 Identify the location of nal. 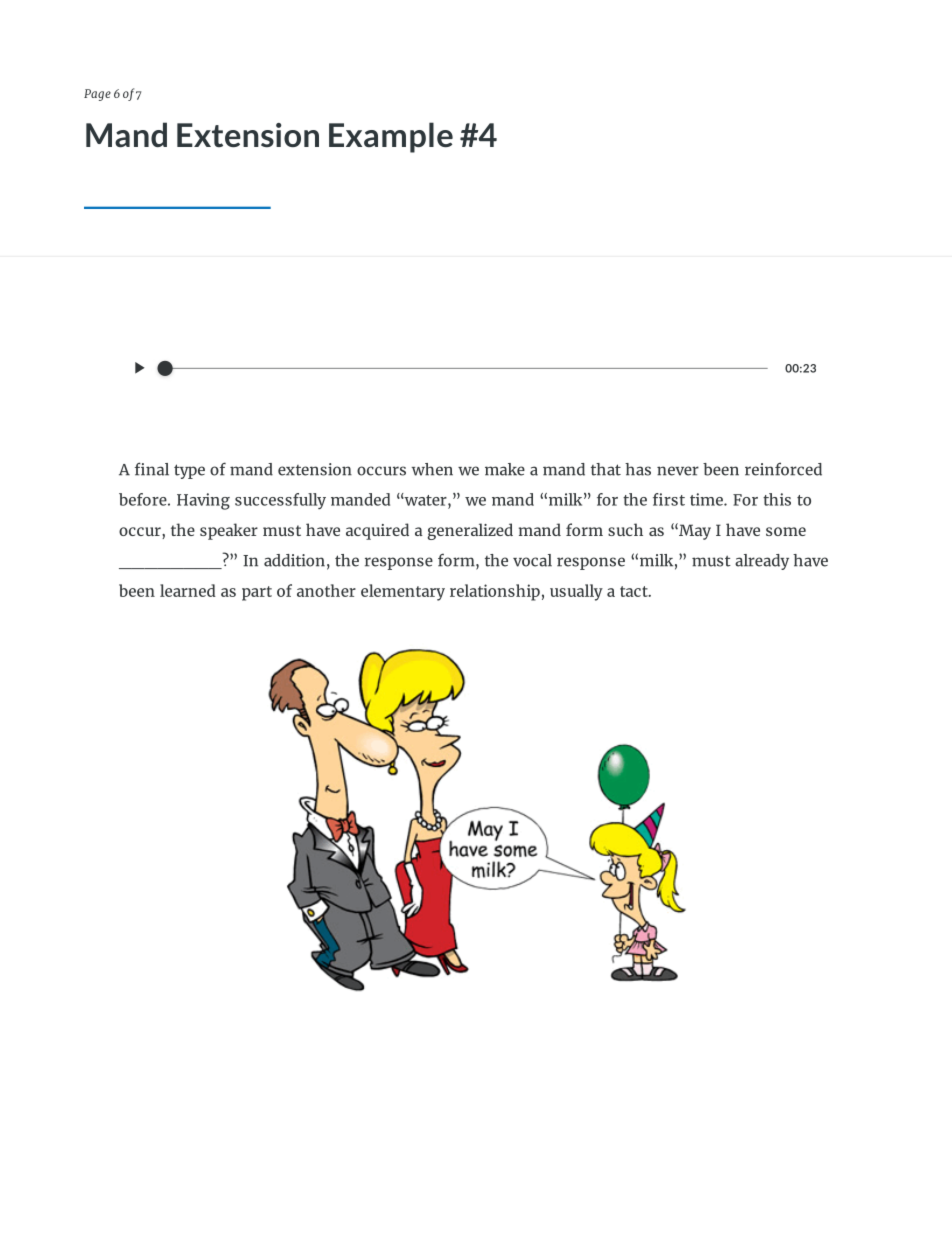
(156, 469).
